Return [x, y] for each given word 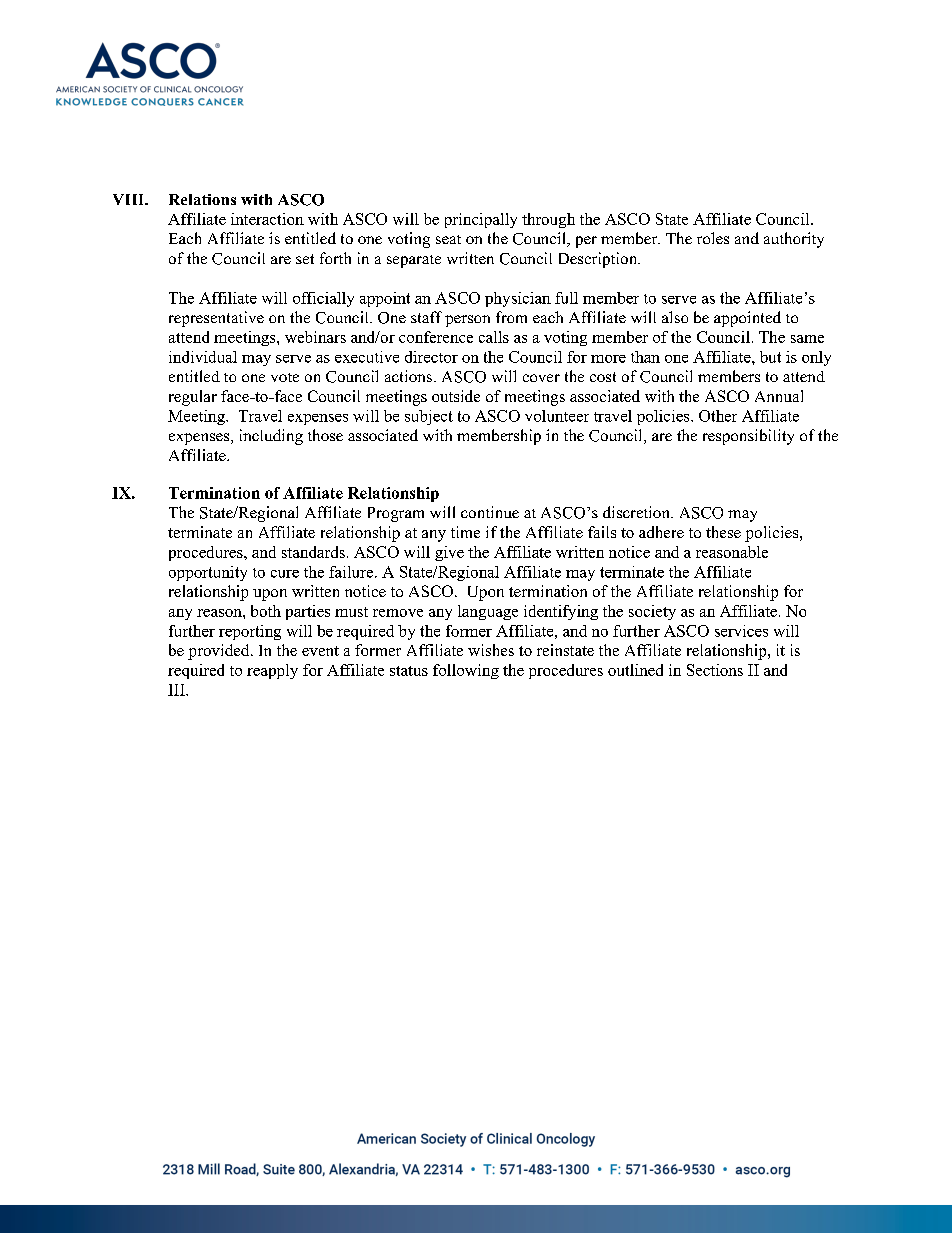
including [271, 437]
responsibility [748, 437]
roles [713, 238]
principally [481, 220]
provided [220, 652]
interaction [267, 219]
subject [429, 417]
